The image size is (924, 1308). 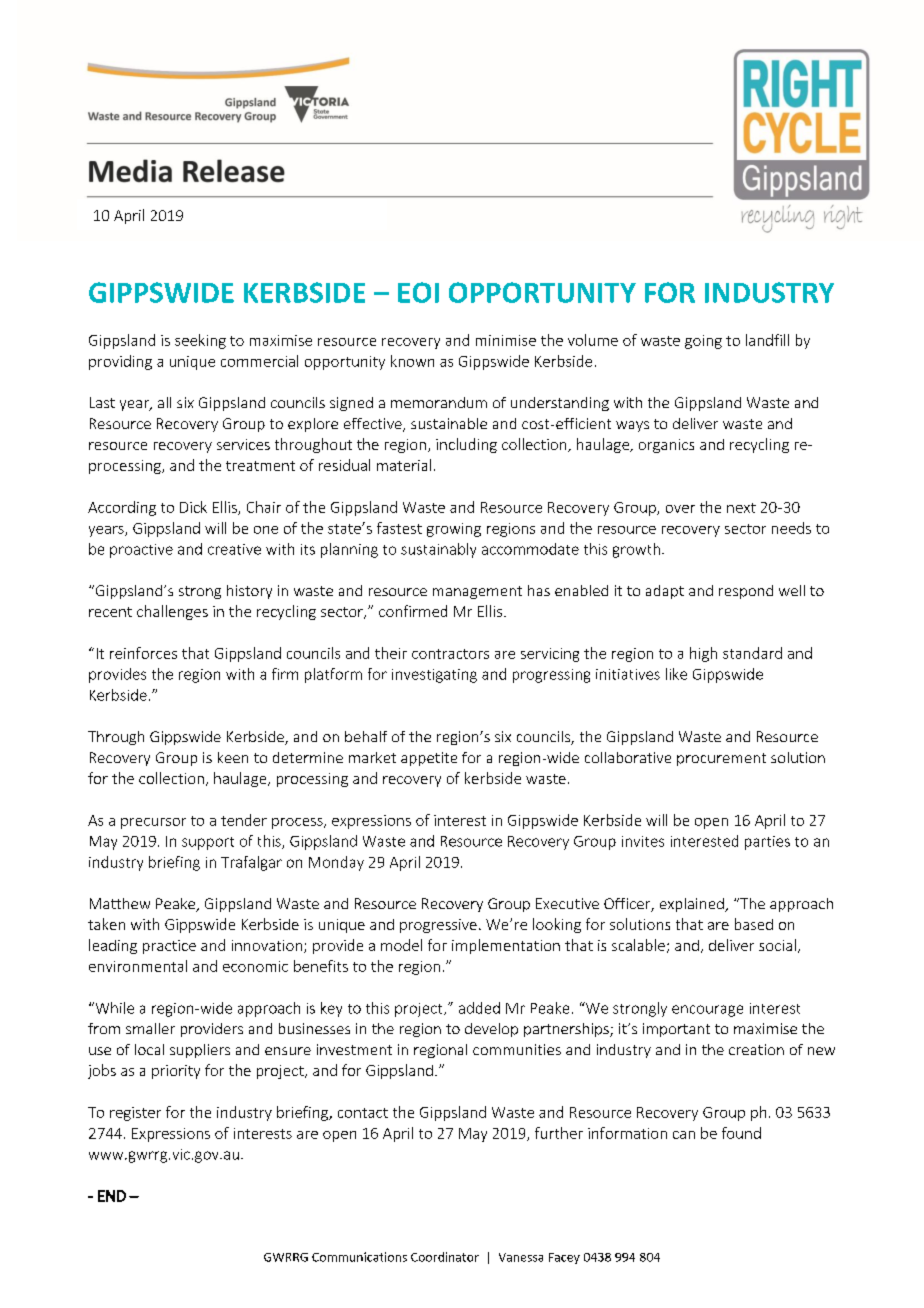 What do you see at coordinates (438, 926) in the page?
I see `progressive` at bounding box center [438, 926].
